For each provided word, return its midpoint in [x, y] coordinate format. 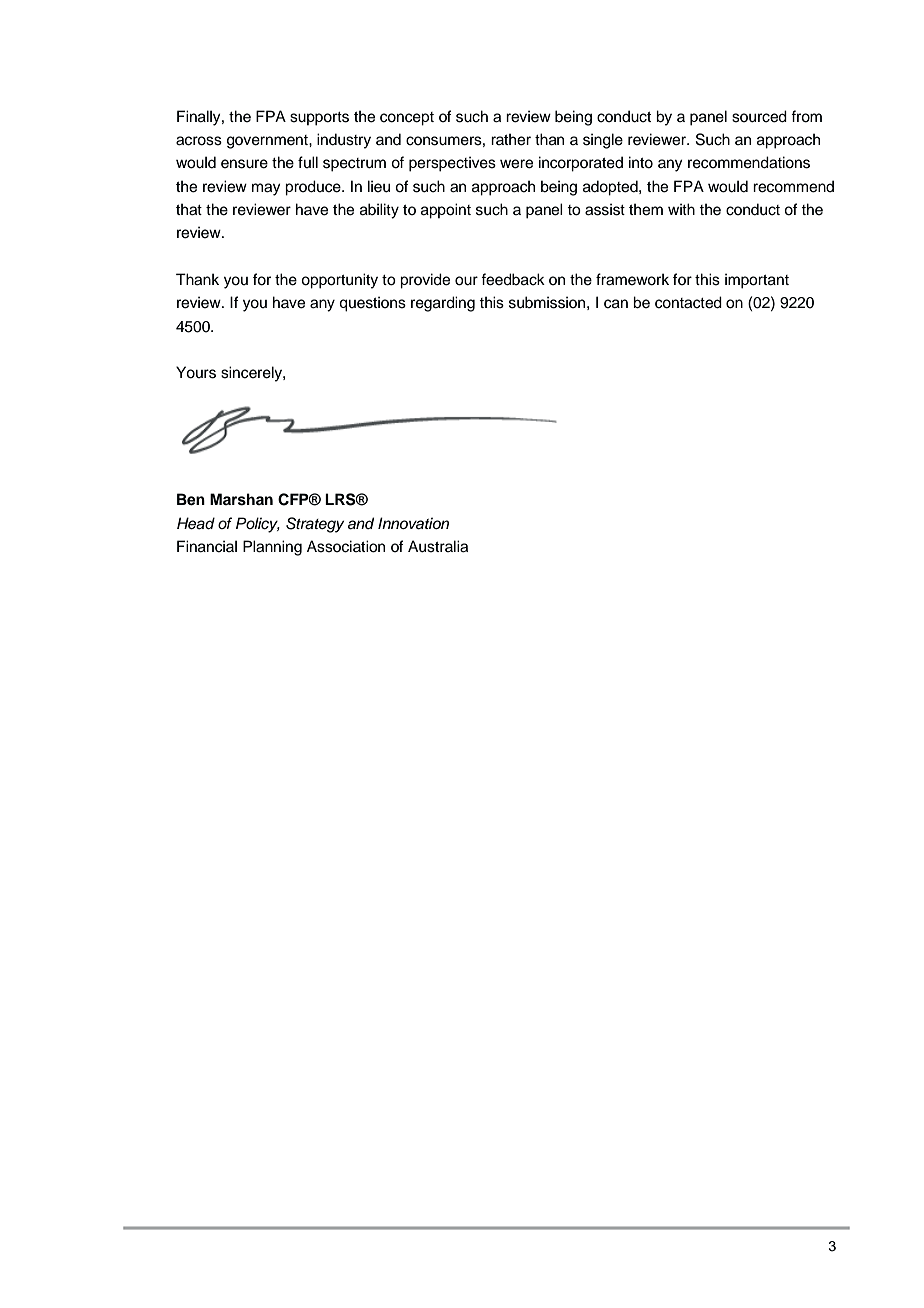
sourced [759, 116]
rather [511, 139]
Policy [258, 525]
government [268, 142]
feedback [513, 279]
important [757, 281]
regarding [443, 304]
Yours [196, 372]
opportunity [339, 281]
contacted [688, 302]
